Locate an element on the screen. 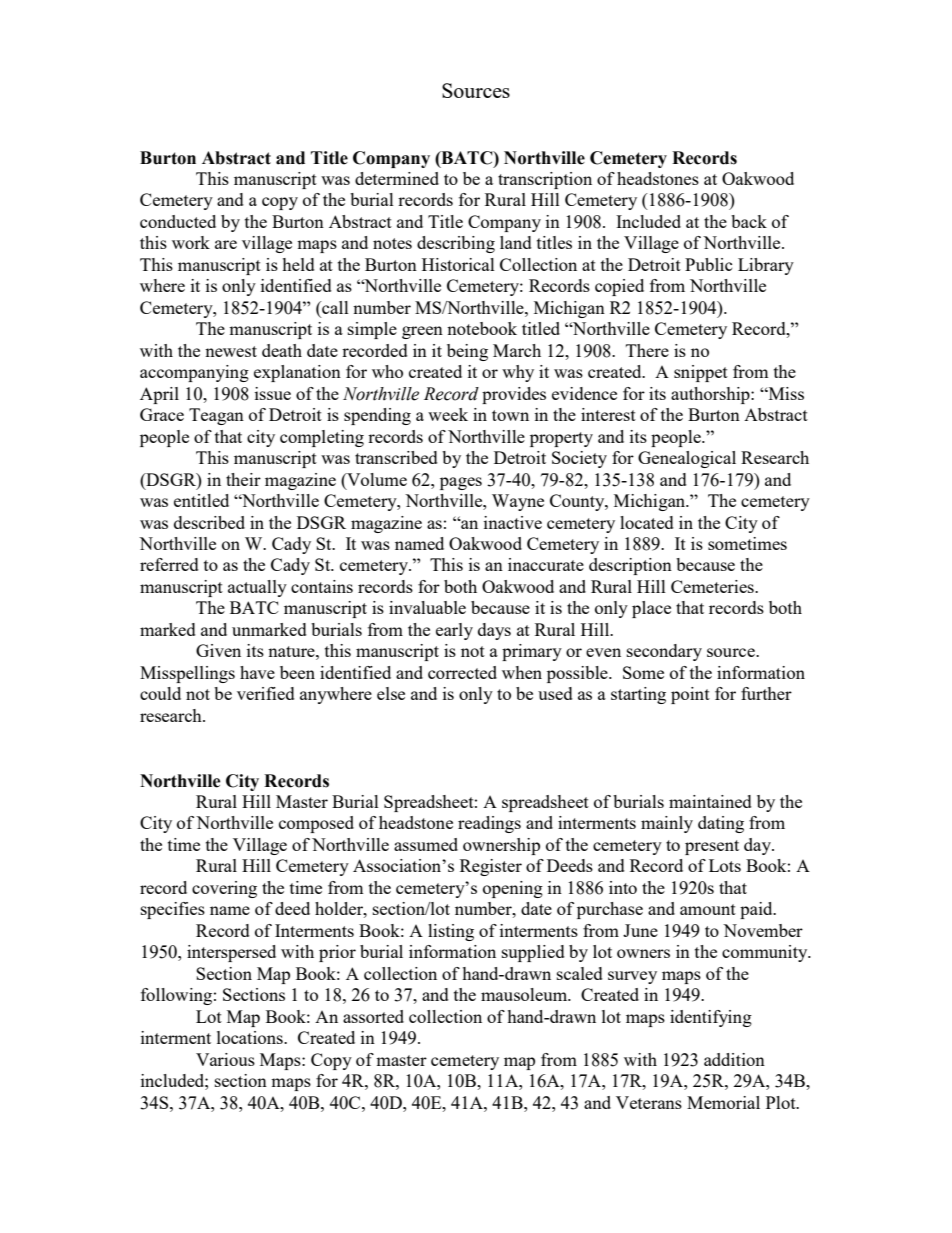  readings is located at coordinates (489, 824).
